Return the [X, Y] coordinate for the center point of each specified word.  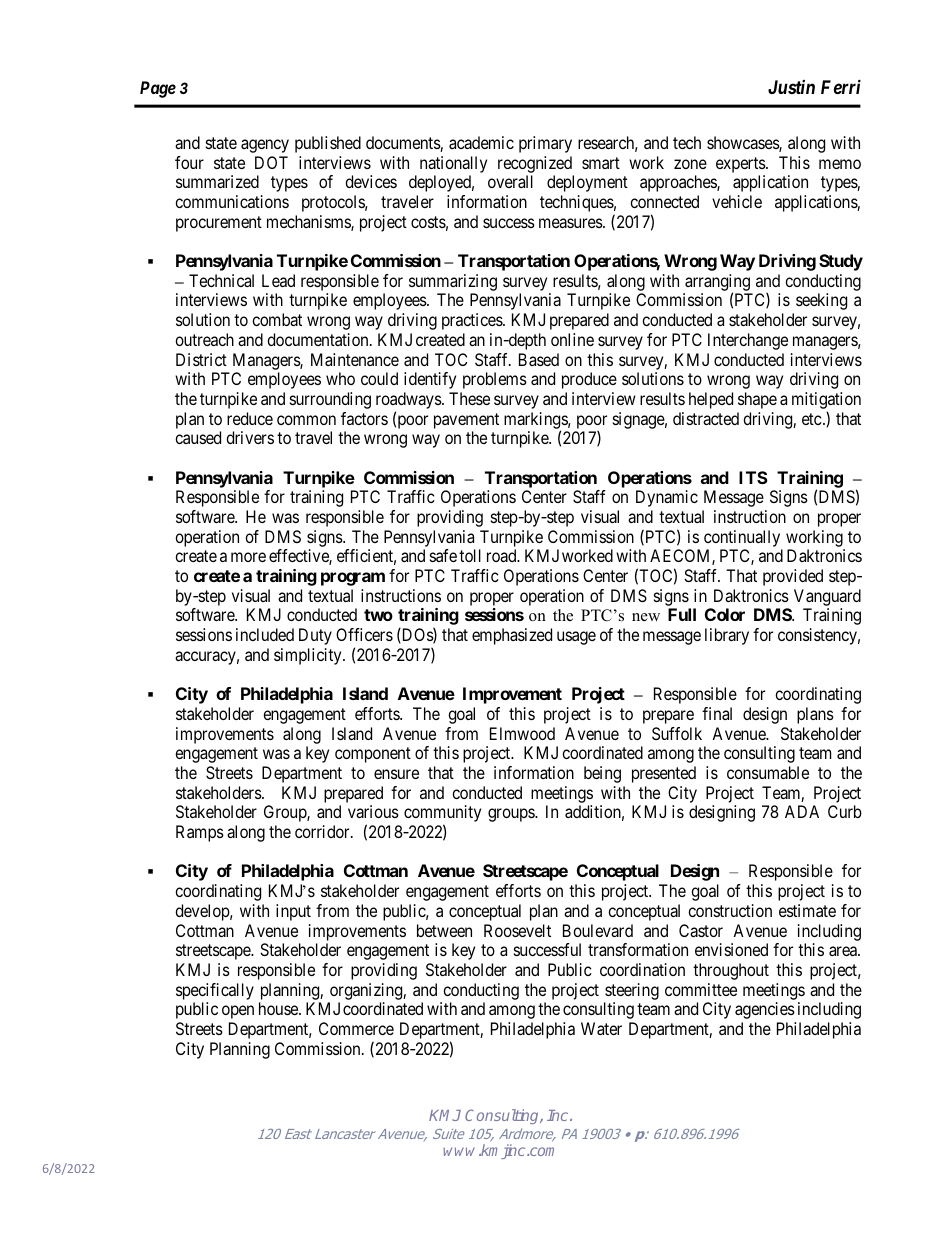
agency [265, 146]
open [238, 1012]
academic [481, 142]
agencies [765, 1010]
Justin [791, 87]
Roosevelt [517, 930]
